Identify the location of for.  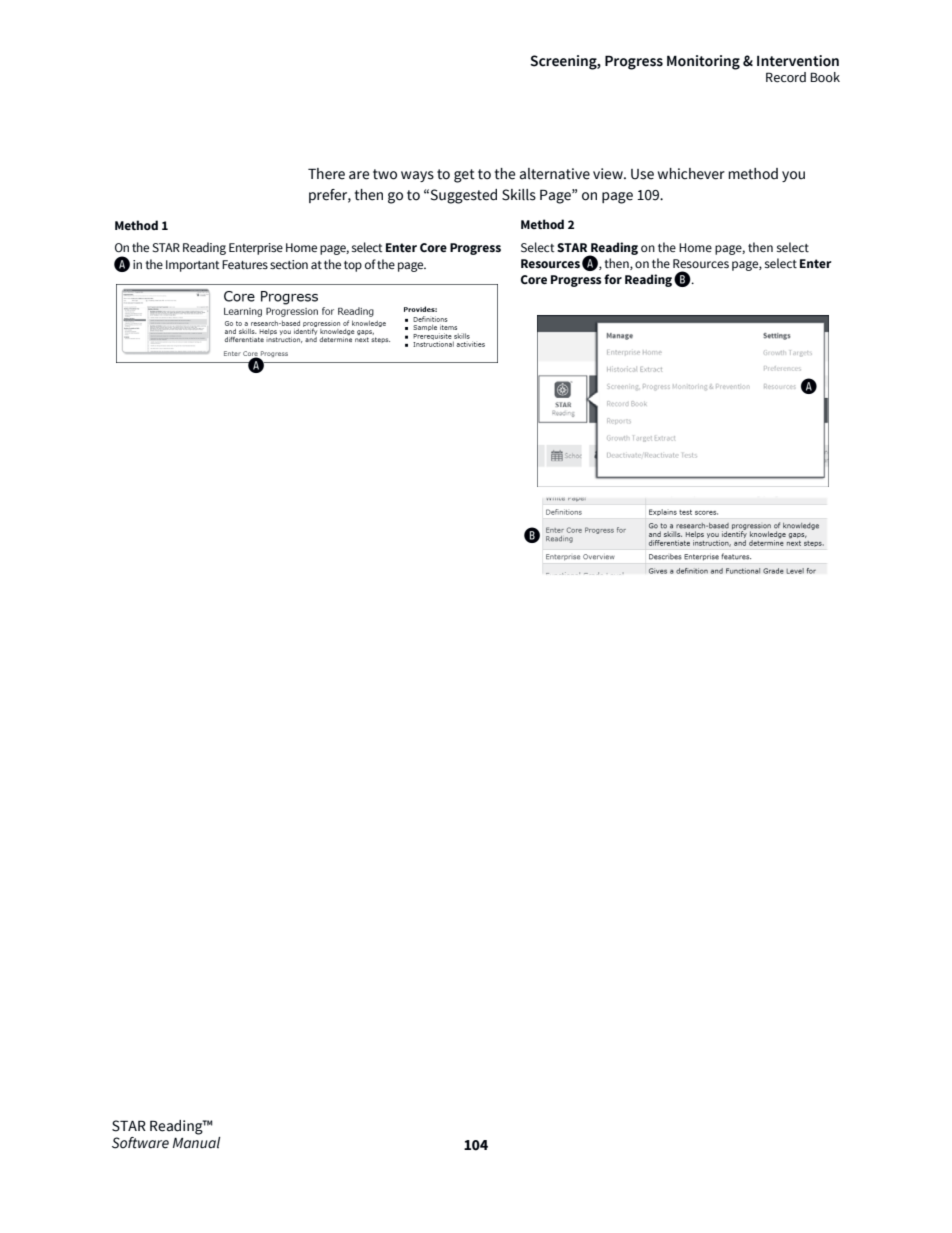
(613, 279).
